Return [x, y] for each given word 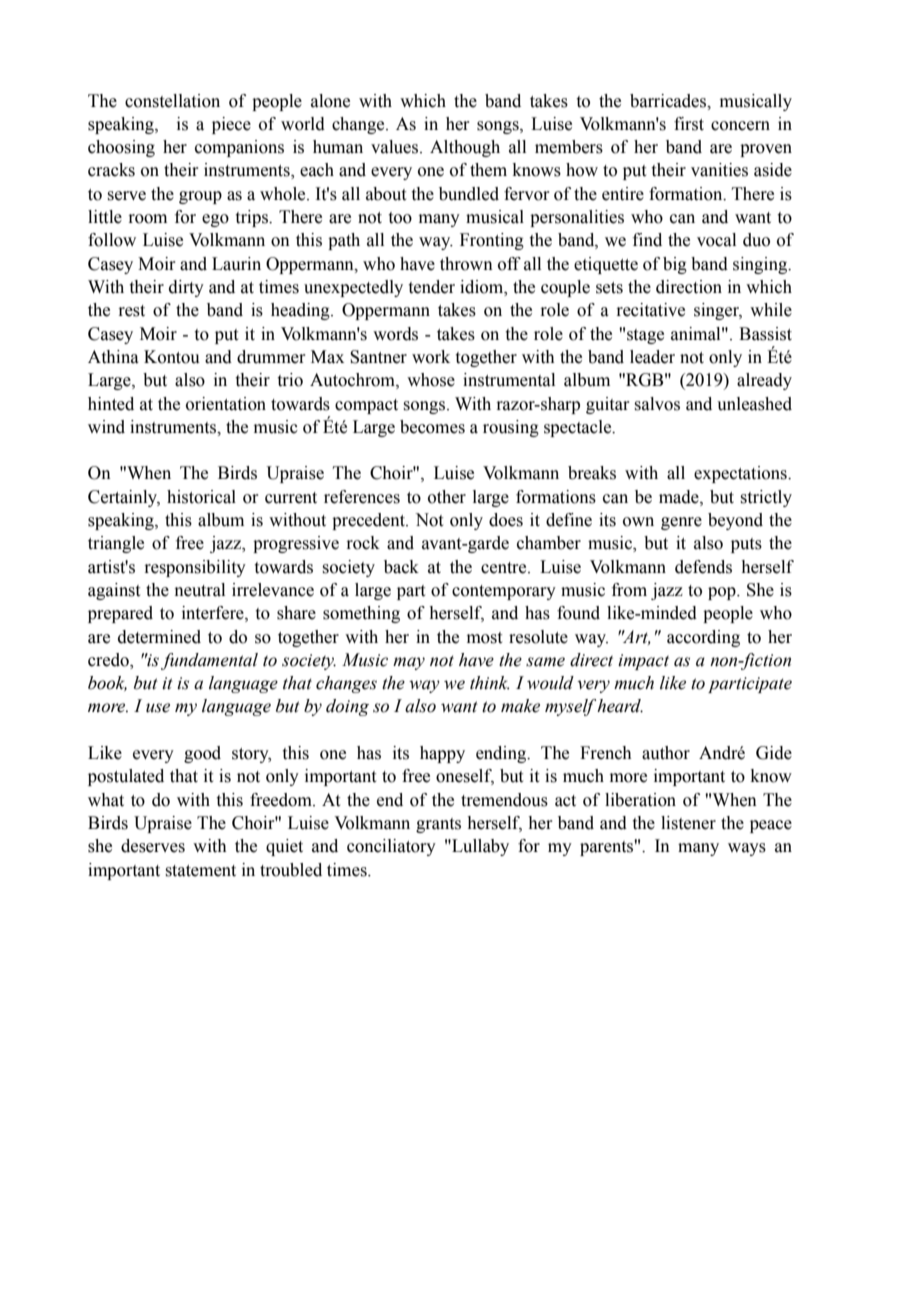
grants [438, 825]
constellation [172, 101]
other [447, 497]
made [680, 497]
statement [200, 871]
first [689, 124]
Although [465, 148]
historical [201, 497]
